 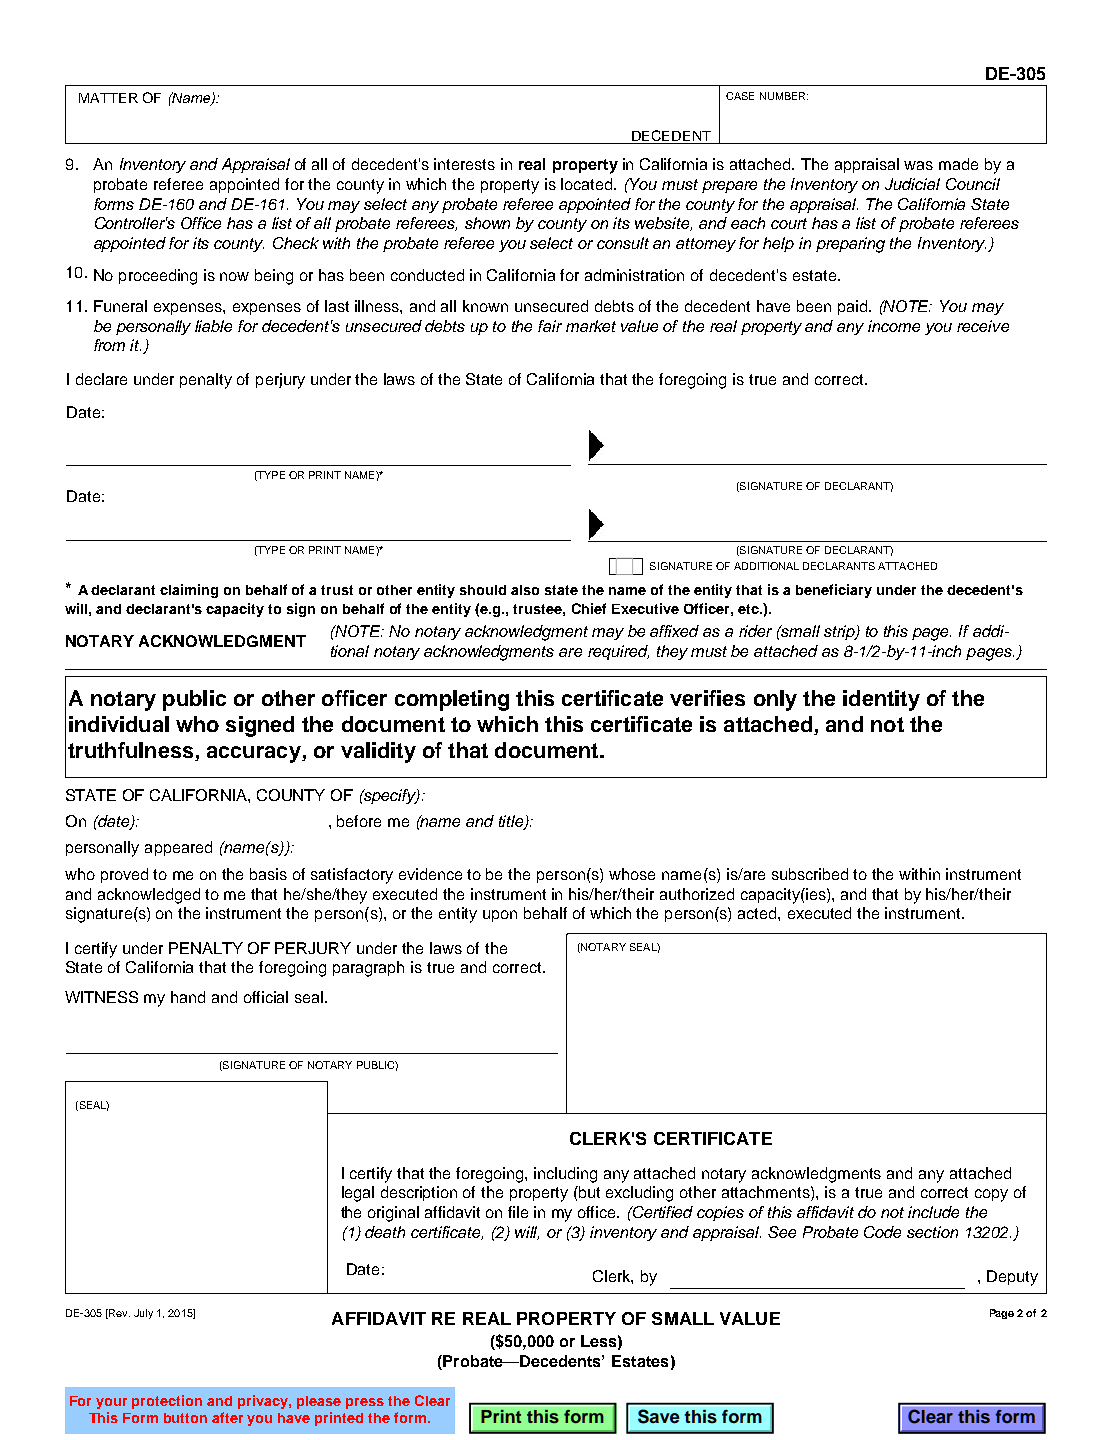 What do you see at coordinates (365, 1403) in the screenshot?
I see `press` at bounding box center [365, 1403].
